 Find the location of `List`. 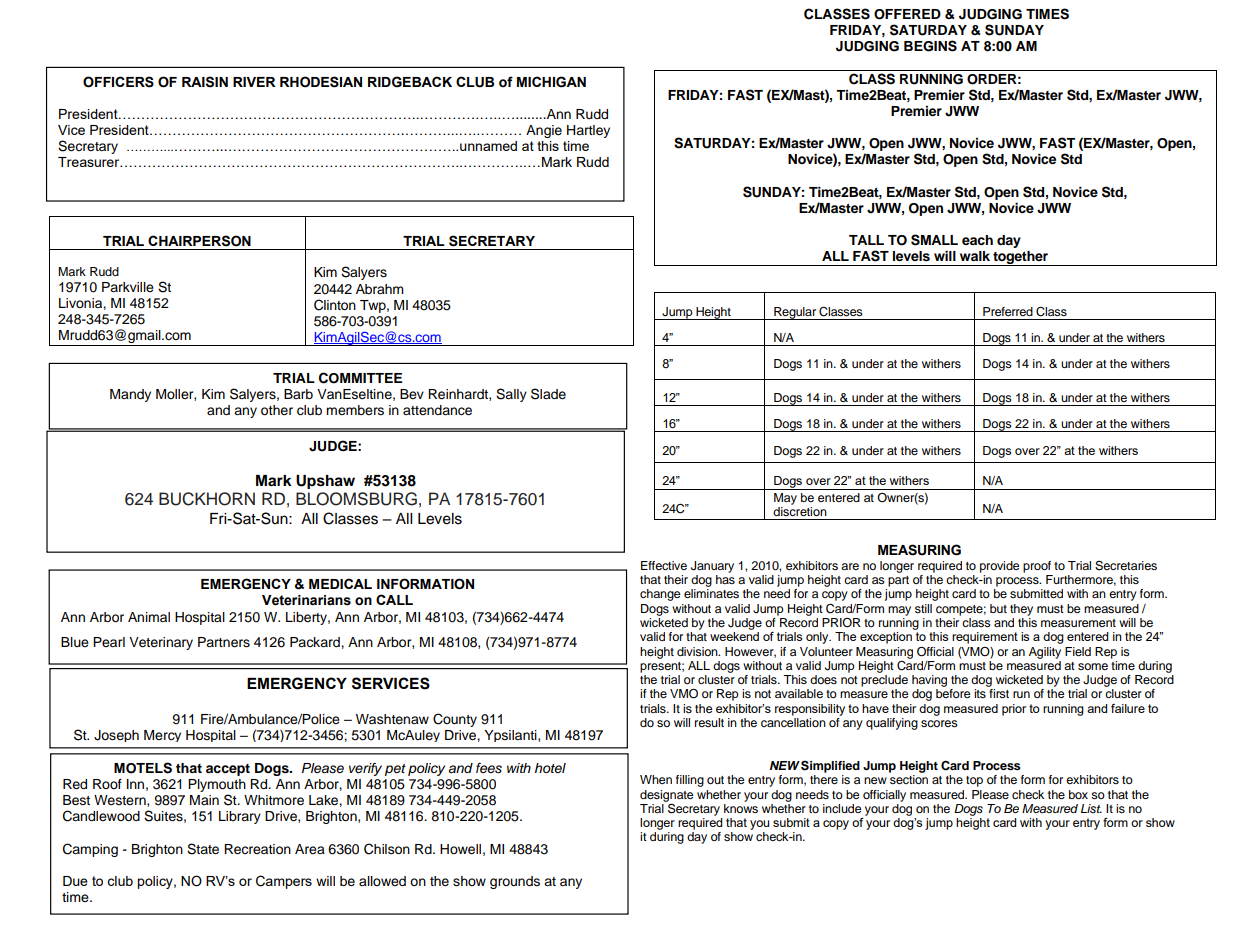

List is located at coordinates (1091, 808).
